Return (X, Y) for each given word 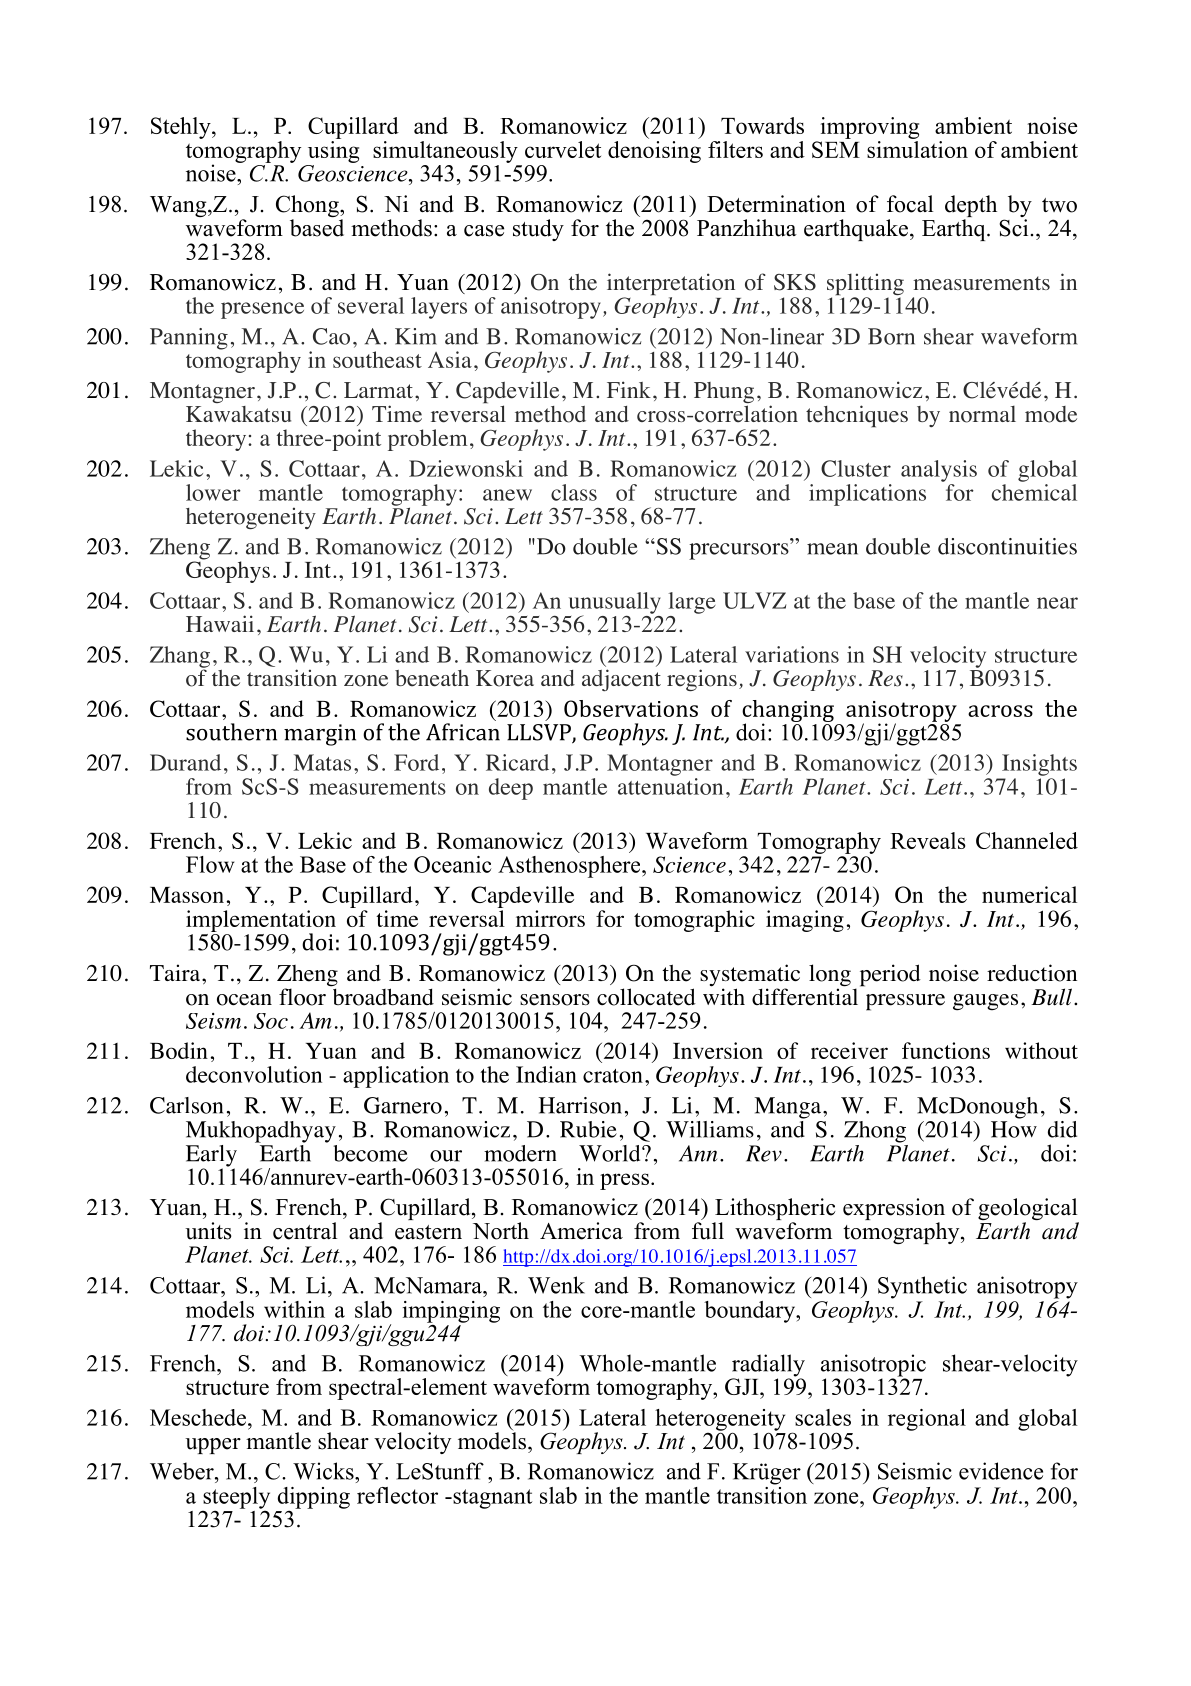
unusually (615, 604)
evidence (1001, 1471)
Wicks (324, 1471)
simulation (917, 149)
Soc (271, 1021)
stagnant (491, 1499)
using (333, 152)
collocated (646, 997)
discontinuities (1007, 546)
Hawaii (220, 623)
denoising (654, 152)
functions (946, 1050)
